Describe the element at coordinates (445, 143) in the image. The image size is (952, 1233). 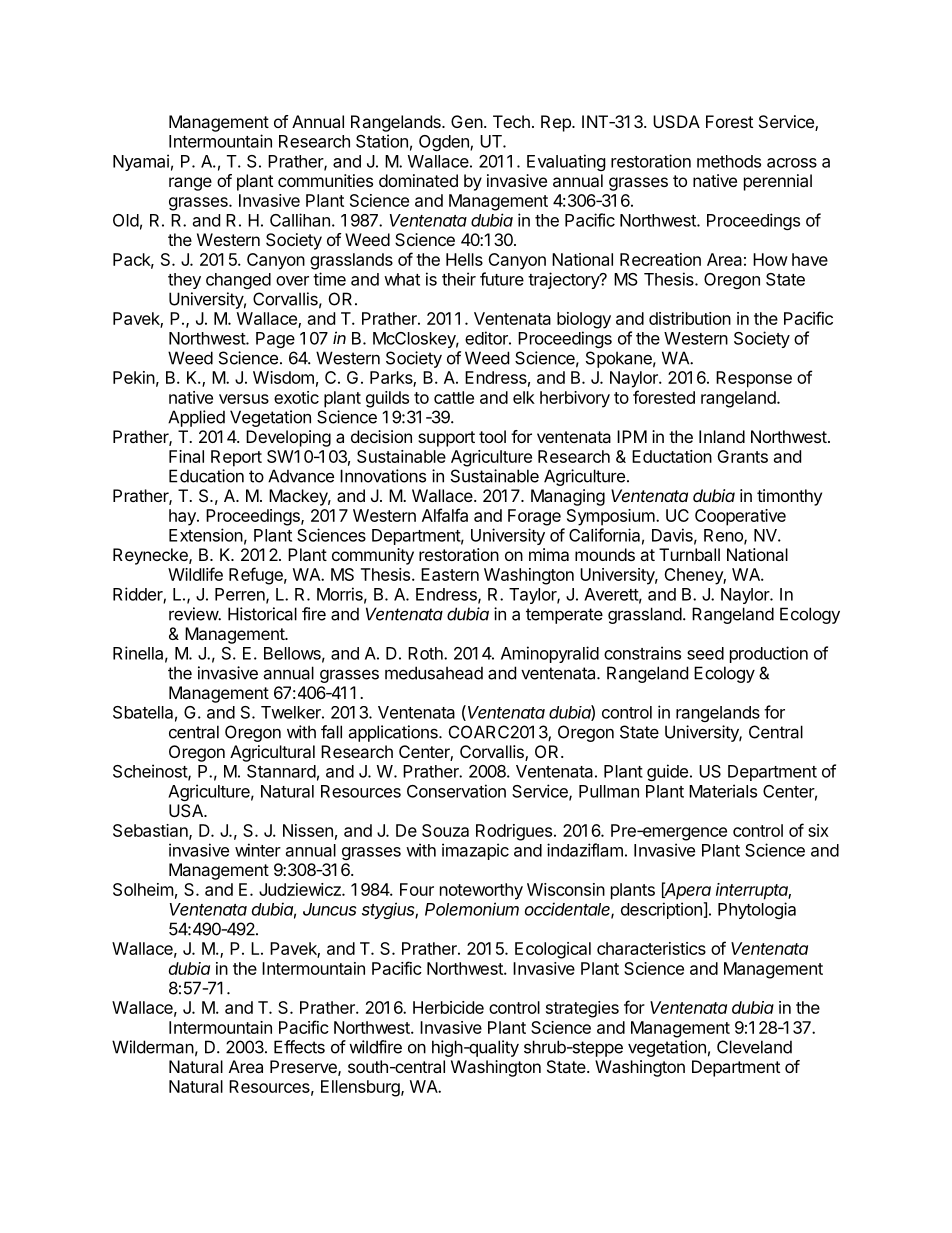
I see `Ogden` at that location.
